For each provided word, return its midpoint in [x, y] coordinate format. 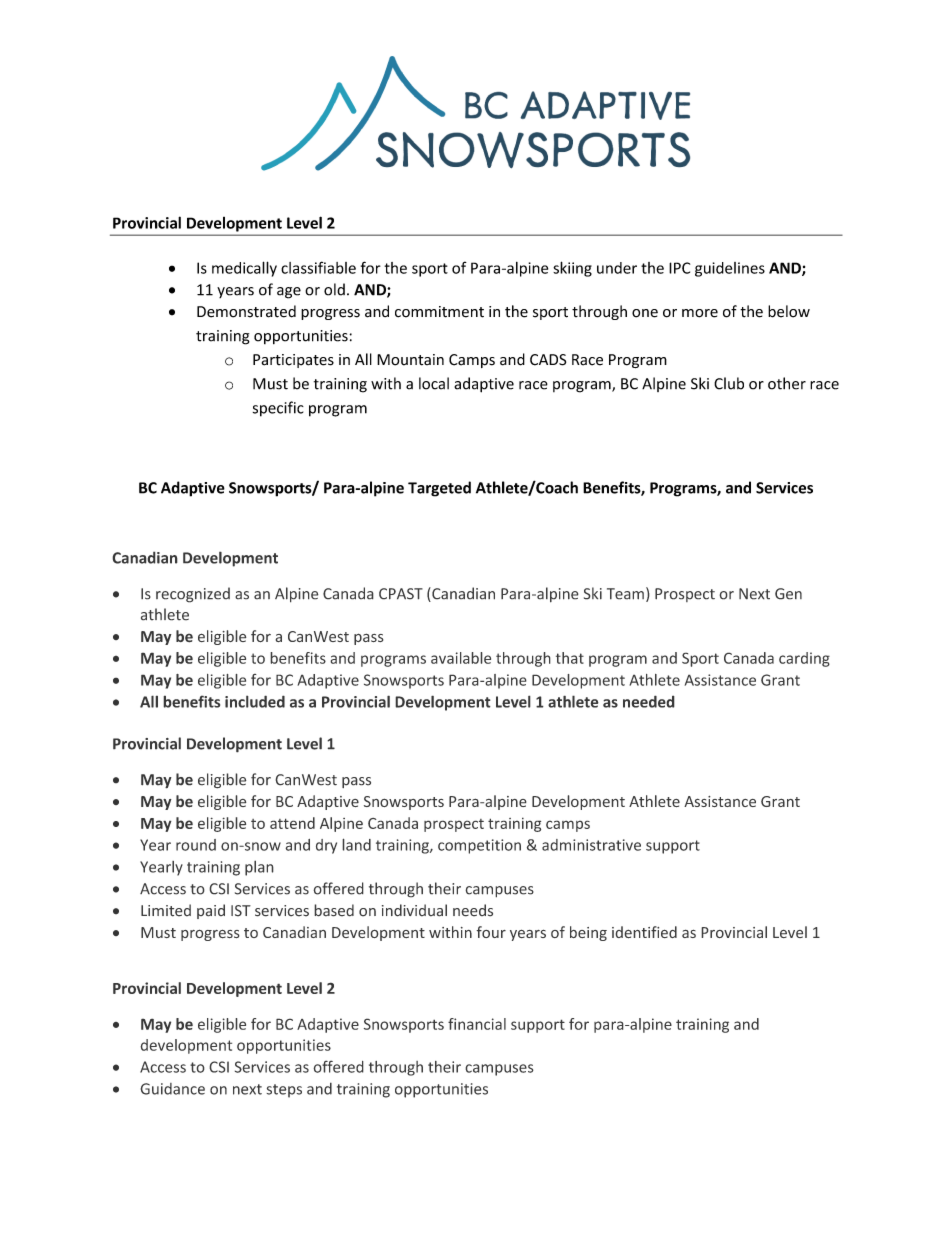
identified [644, 932]
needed [649, 701]
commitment [439, 312]
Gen [788, 594]
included [255, 701]
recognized [193, 595]
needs [473, 910]
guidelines [730, 269]
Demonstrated [246, 311]
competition [479, 846]
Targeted [439, 489]
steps [284, 1091]
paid [211, 911]
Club [729, 383]
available [461, 658]
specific [278, 409]
